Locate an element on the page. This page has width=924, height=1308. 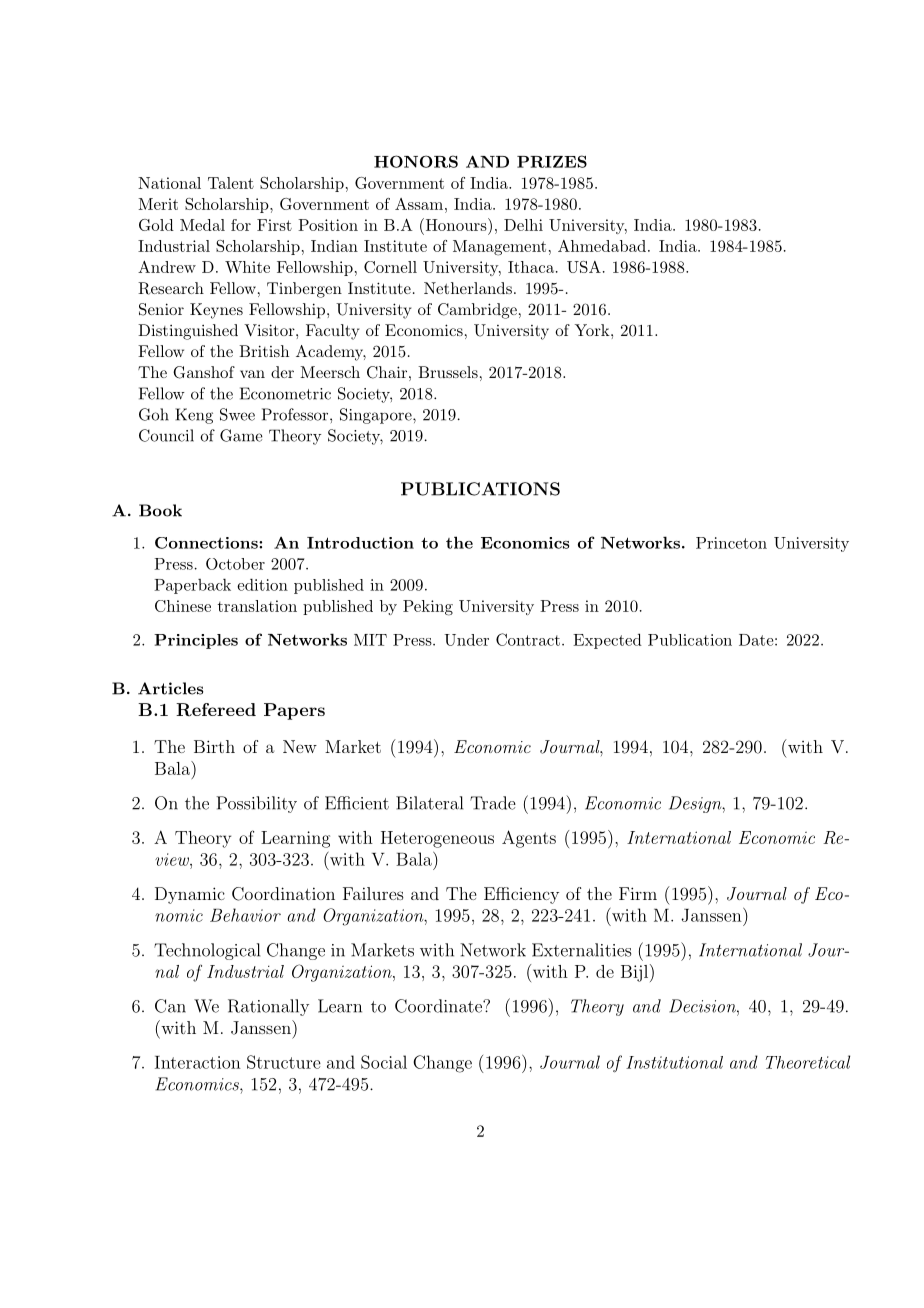
Date is located at coordinates (756, 640).
